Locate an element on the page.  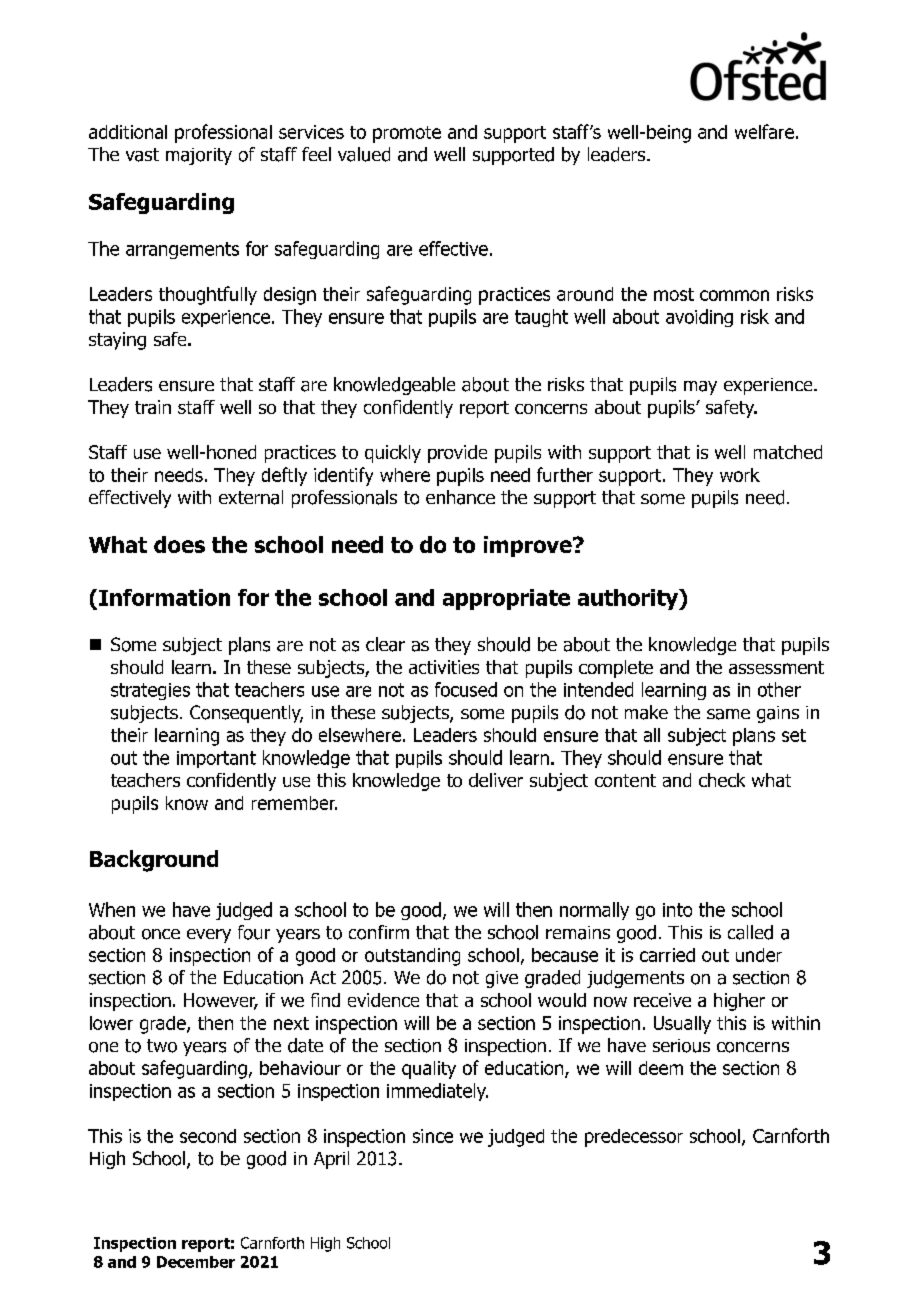
December is located at coordinates (196, 1262).
